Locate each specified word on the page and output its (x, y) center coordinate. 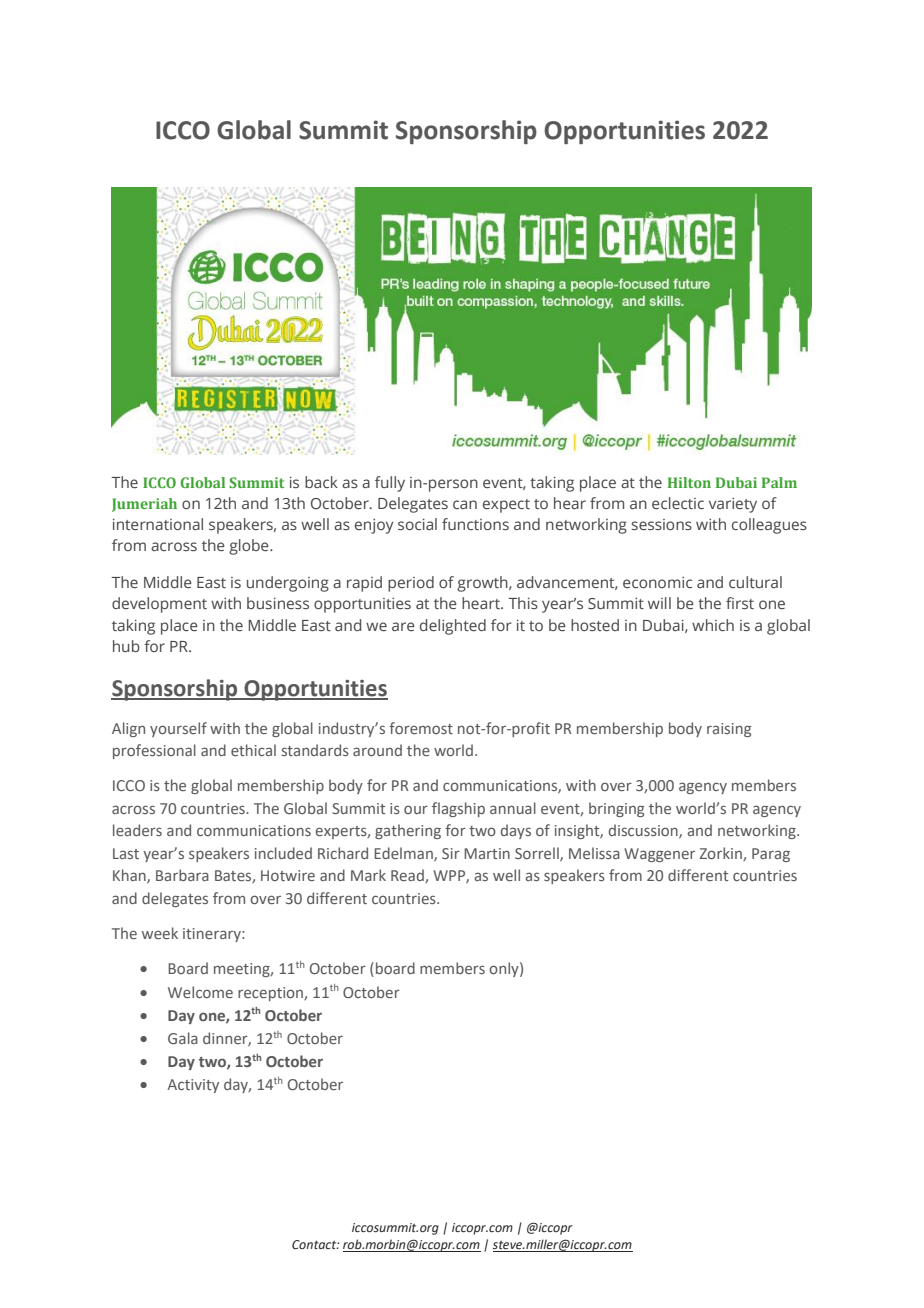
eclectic (678, 503)
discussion (644, 831)
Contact (315, 1244)
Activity (193, 1086)
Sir (451, 853)
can (465, 504)
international (158, 524)
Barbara (182, 875)
